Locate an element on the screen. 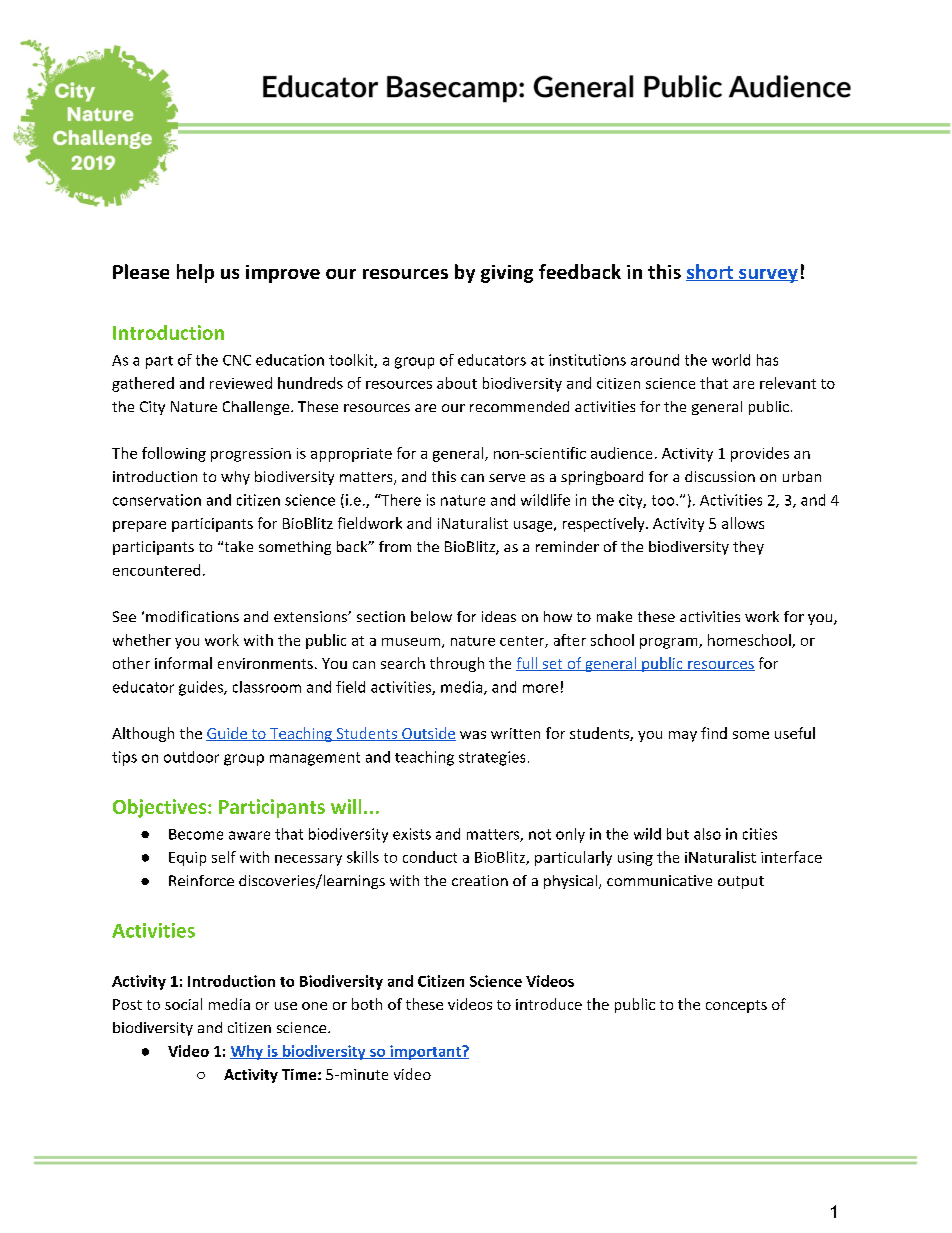 The image size is (952, 1233). program is located at coordinates (670, 643).
